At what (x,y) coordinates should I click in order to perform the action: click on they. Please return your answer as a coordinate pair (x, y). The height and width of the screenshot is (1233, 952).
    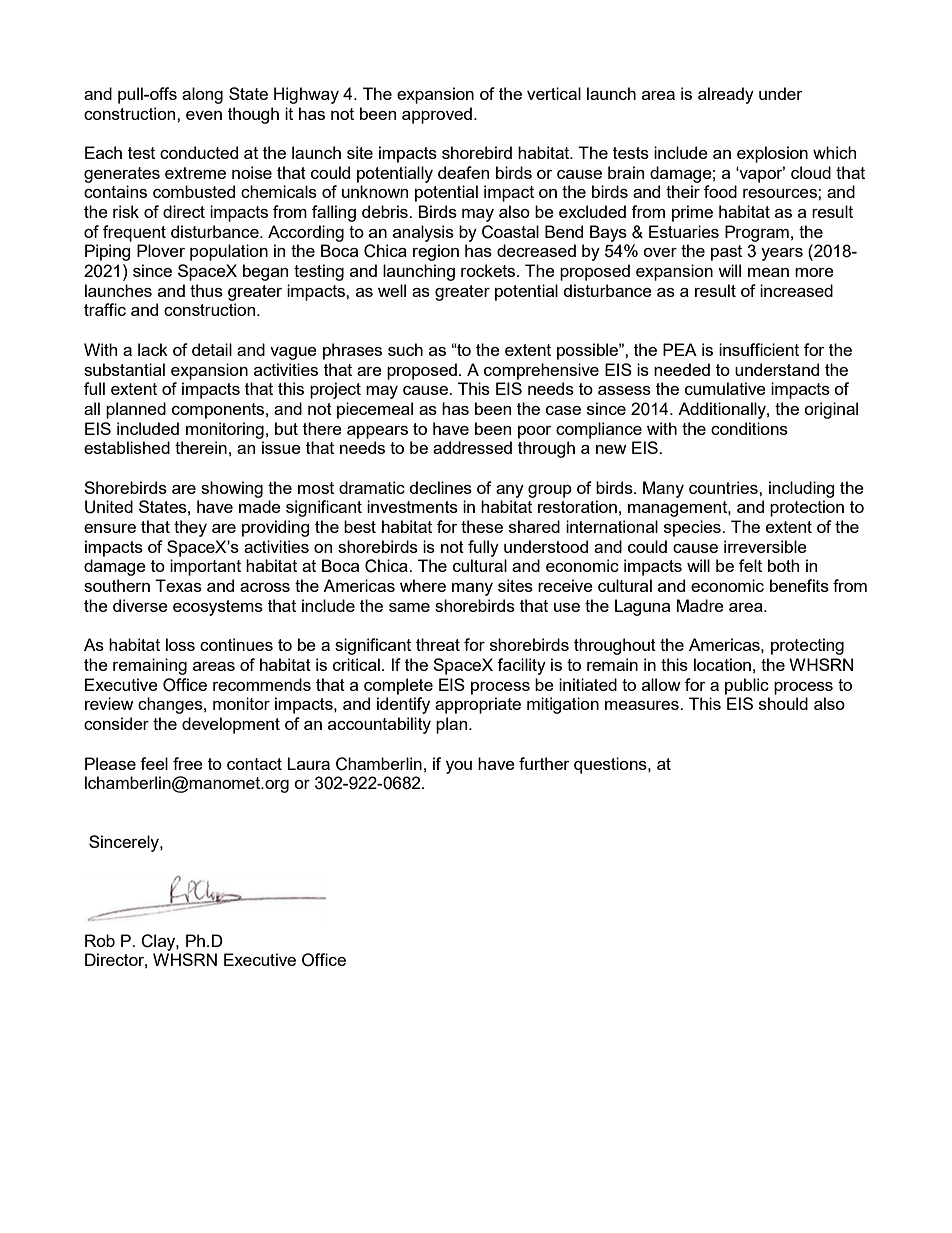
    Looking at the image, I should click on (190, 528).
